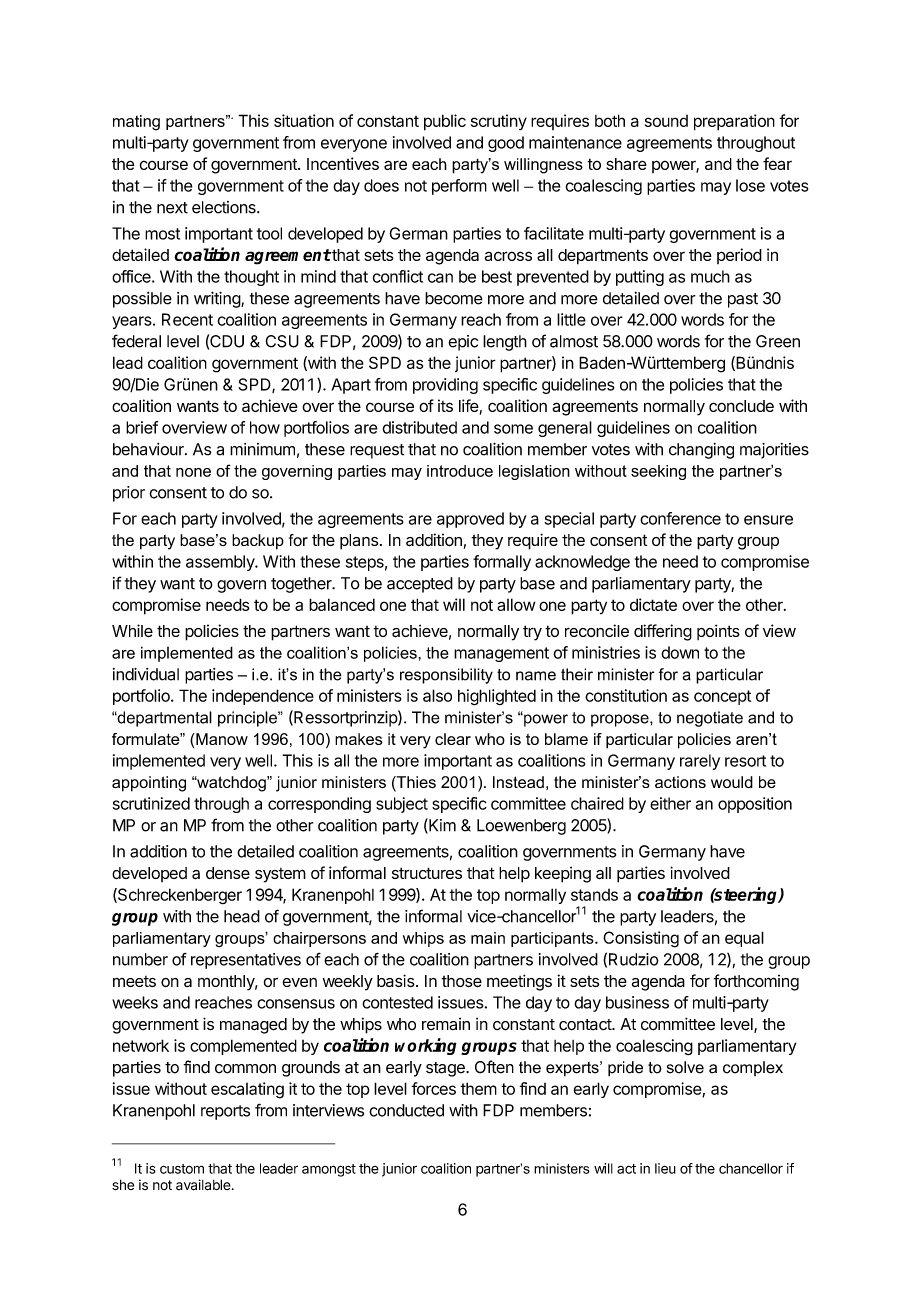 This screenshot has width=924, height=1308. What do you see at coordinates (445, 122) in the screenshot?
I see `public` at bounding box center [445, 122].
